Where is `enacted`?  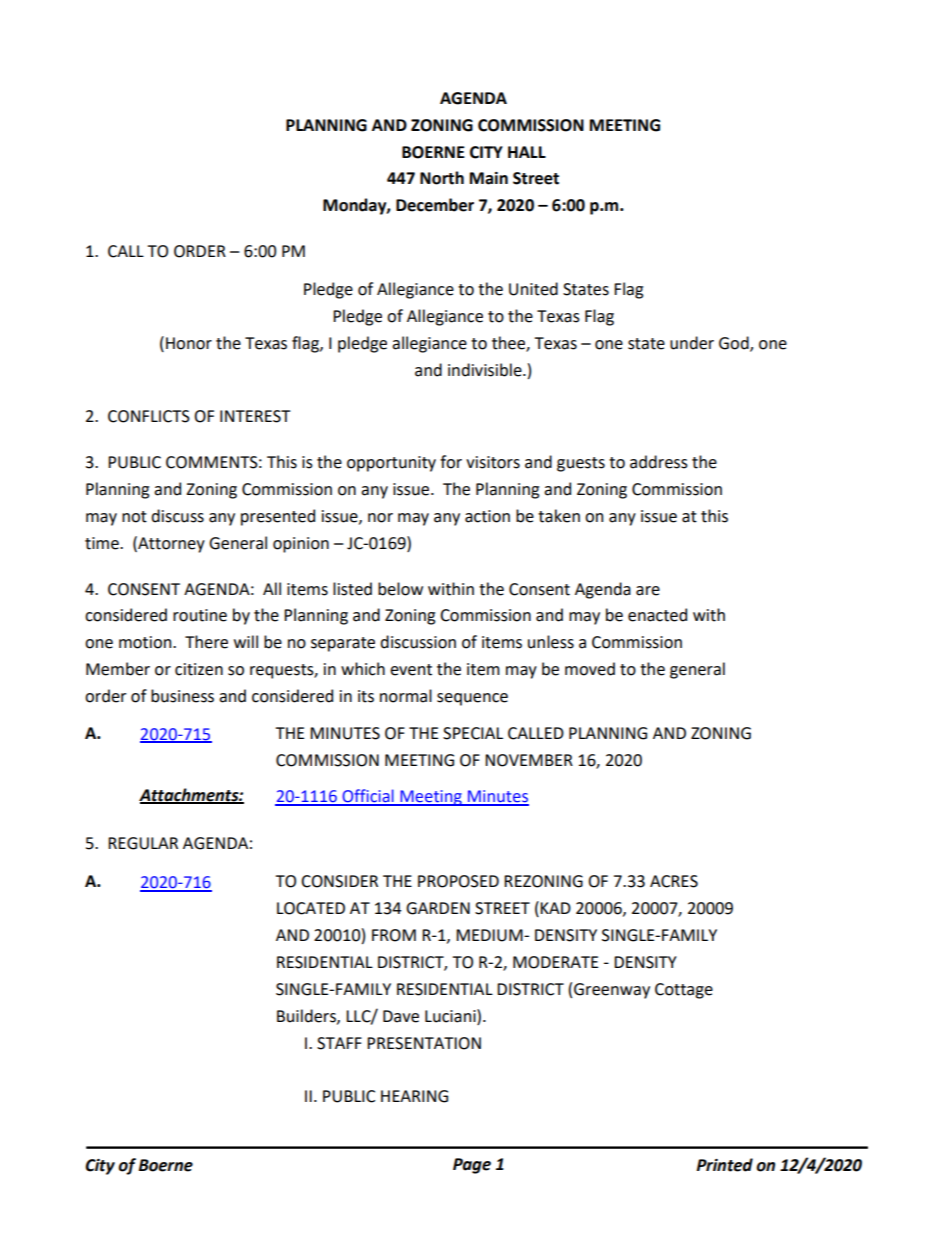 enacted is located at coordinates (657, 615).
